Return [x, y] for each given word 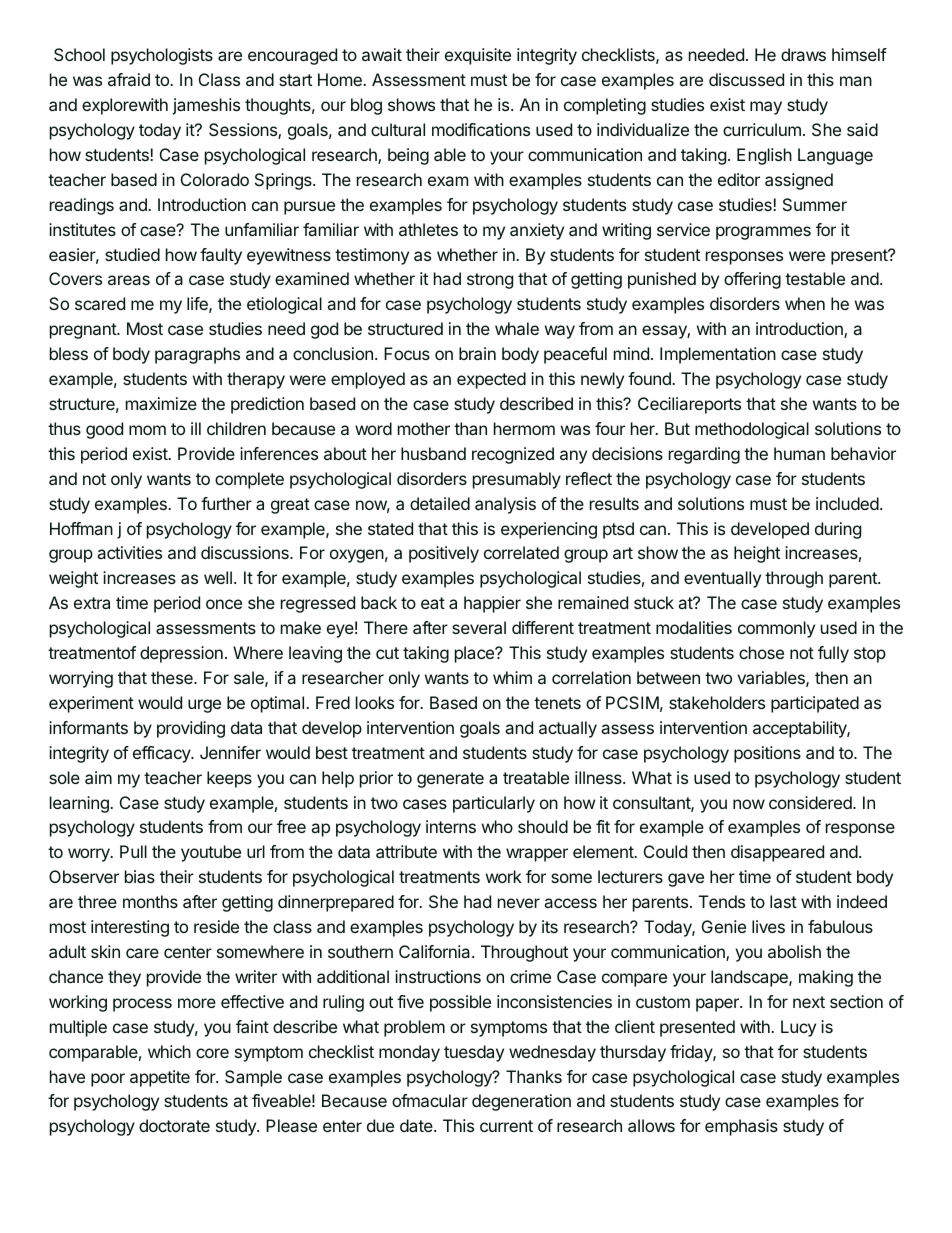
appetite [160, 1078]
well [218, 577]
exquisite [478, 56]
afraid [129, 79]
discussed [746, 79]
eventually [722, 579]
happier [492, 604]
